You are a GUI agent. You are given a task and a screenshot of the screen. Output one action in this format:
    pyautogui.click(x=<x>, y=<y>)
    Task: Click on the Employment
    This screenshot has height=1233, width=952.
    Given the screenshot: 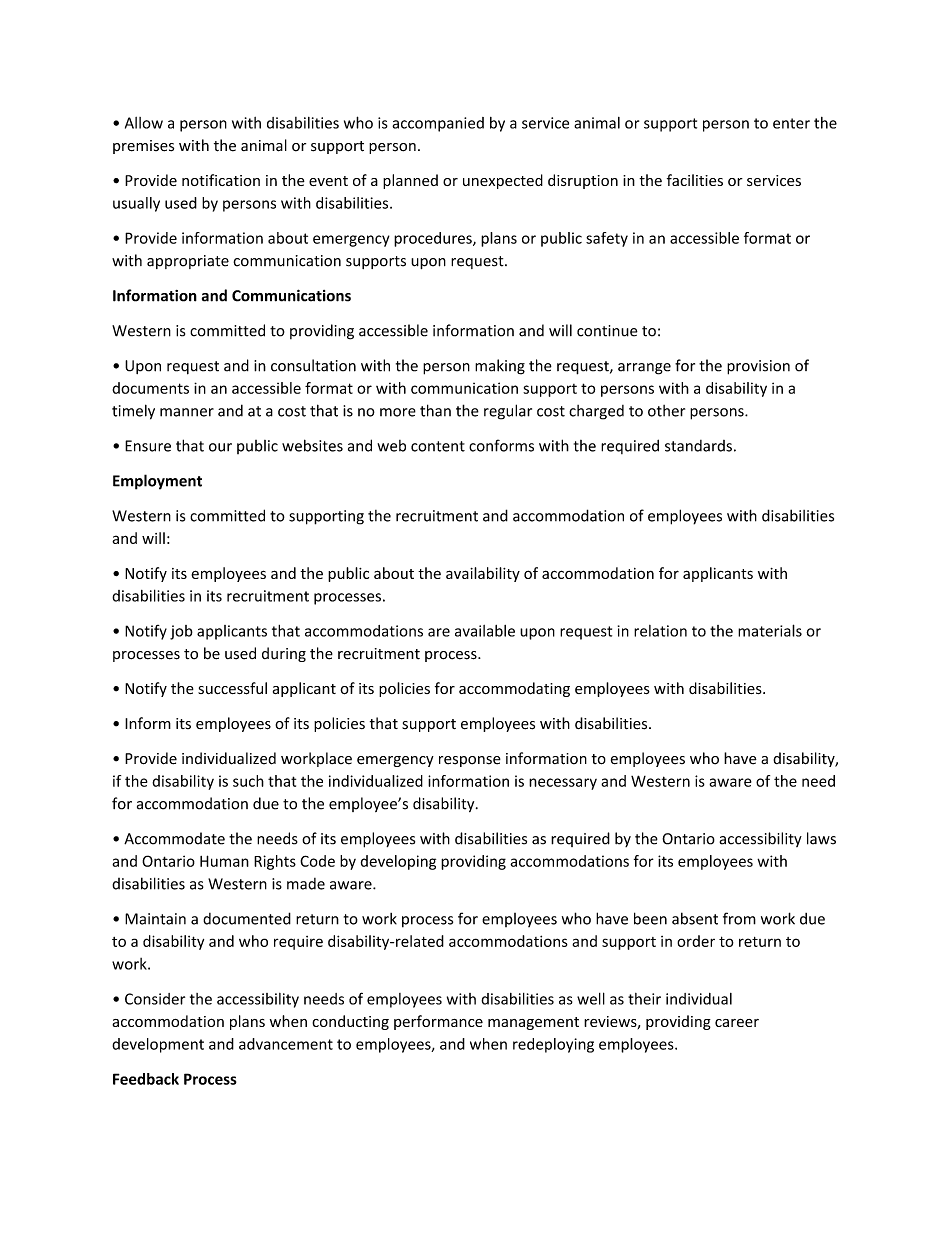 What is the action you would take?
    pyautogui.click(x=157, y=482)
